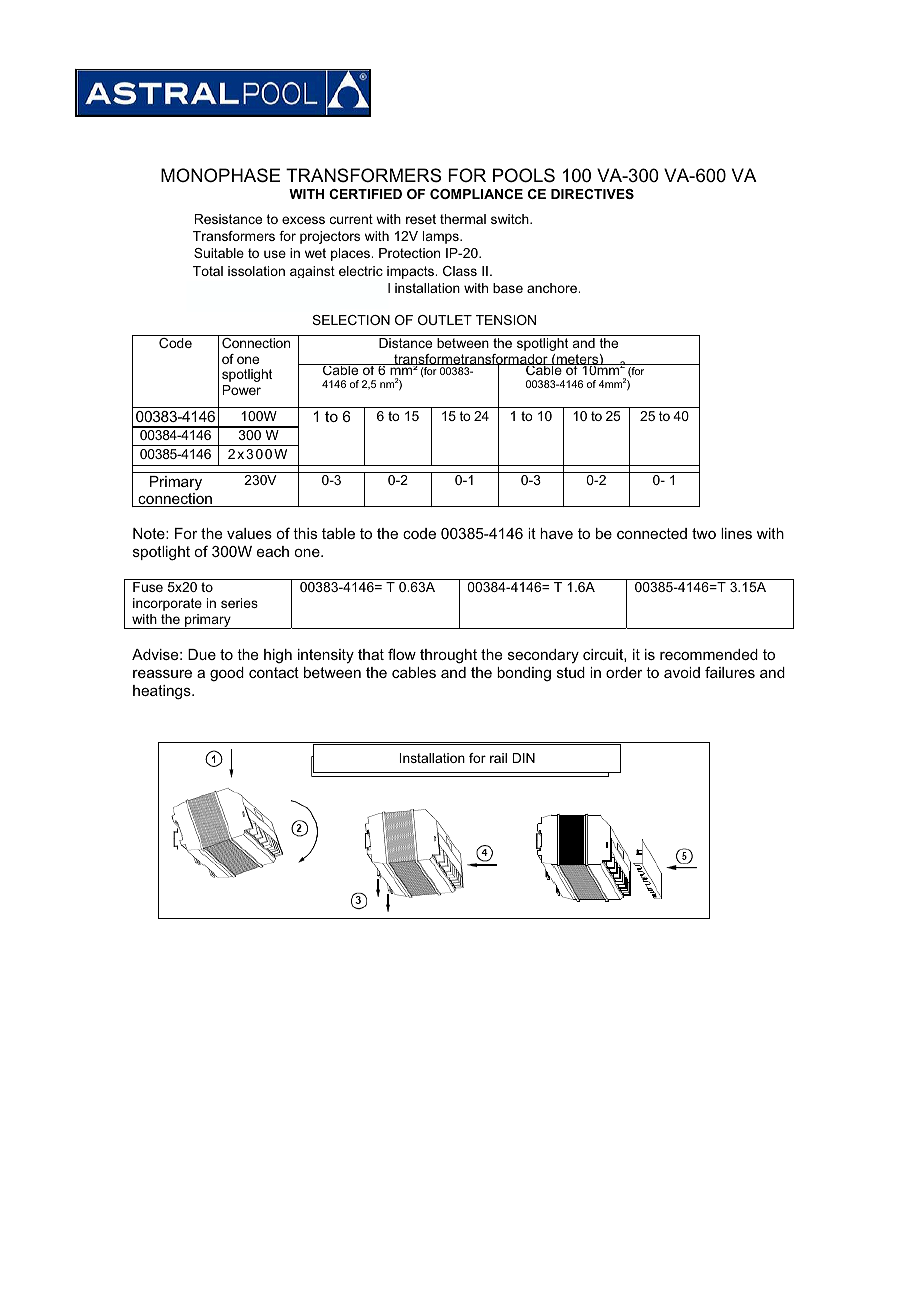 This screenshot has height=1308, width=924. I want to click on Power, so click(242, 390).
